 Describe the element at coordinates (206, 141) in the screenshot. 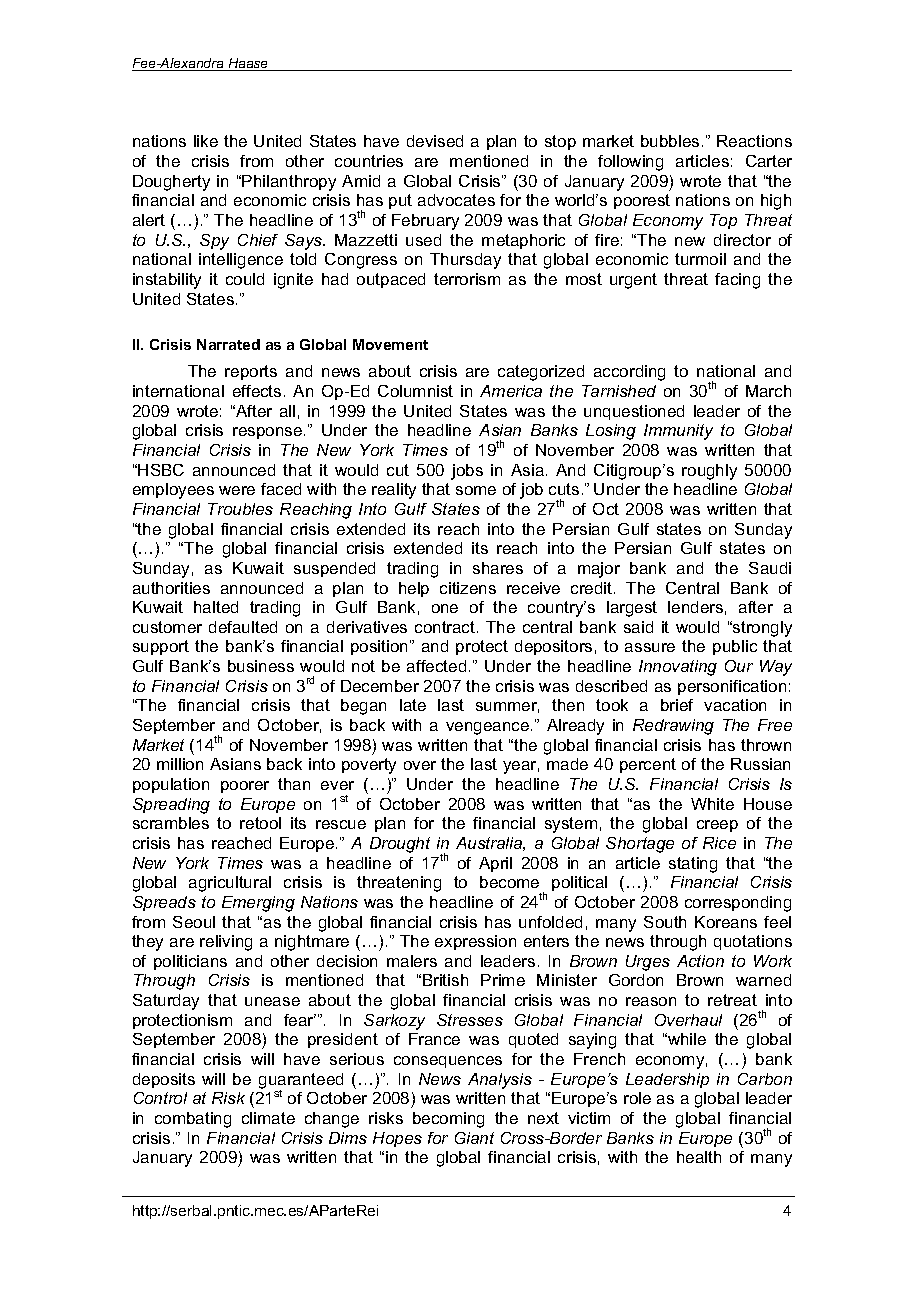

I see `like` at that location.
